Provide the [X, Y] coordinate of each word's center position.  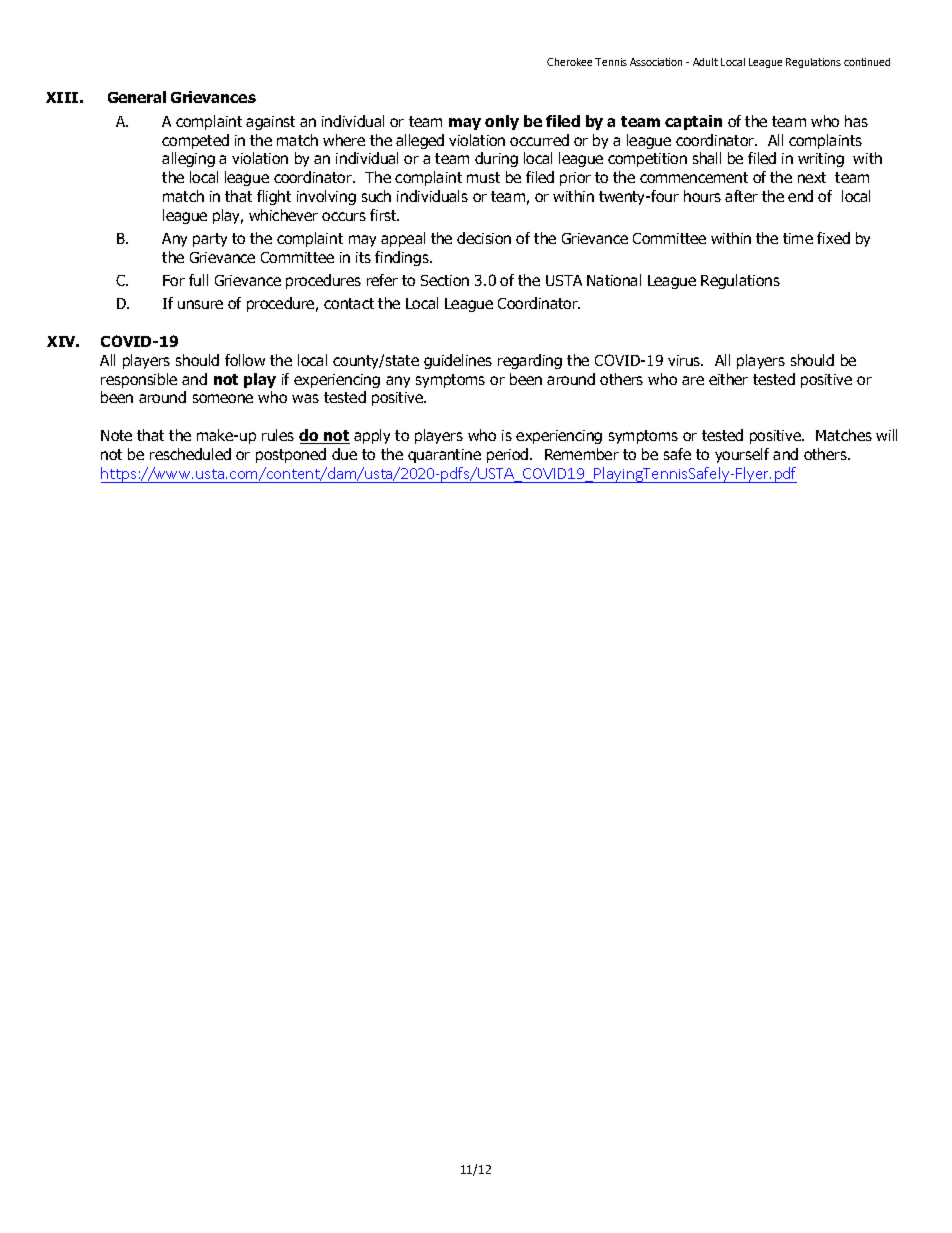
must [483, 177]
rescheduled [190, 454]
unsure [200, 304]
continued [867, 62]
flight [274, 197]
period [509, 455]
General [137, 97]
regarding [530, 361]
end [800, 196]
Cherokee [569, 62]
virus [685, 360]
